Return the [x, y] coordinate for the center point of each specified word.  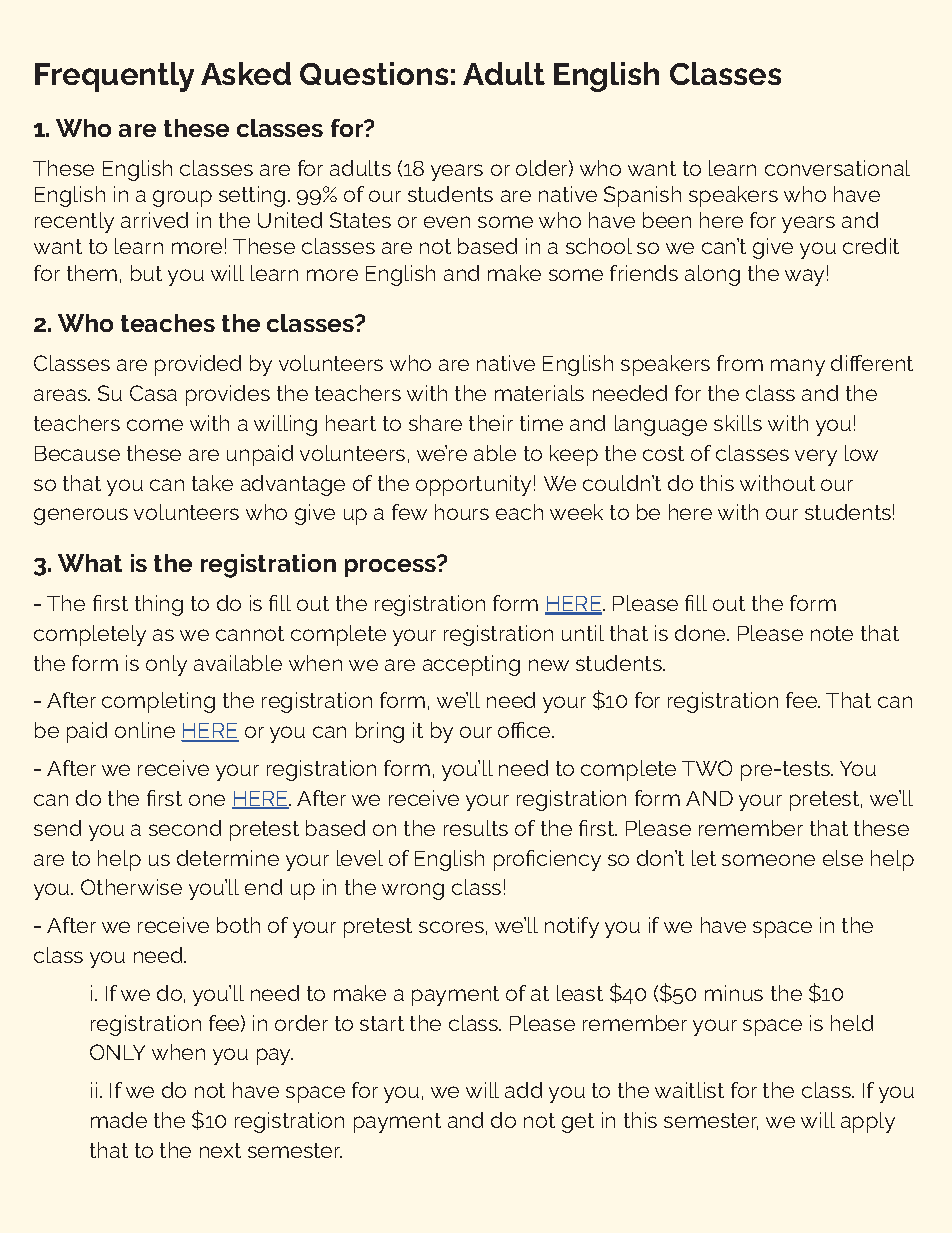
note [832, 633]
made [119, 1120]
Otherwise [131, 887]
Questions [374, 73]
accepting [471, 665]
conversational [837, 168]
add [523, 1090]
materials [539, 393]
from [740, 363]
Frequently [114, 77]
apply [868, 1122]
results [476, 828]
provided [198, 365]
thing [159, 605]
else [843, 858]
